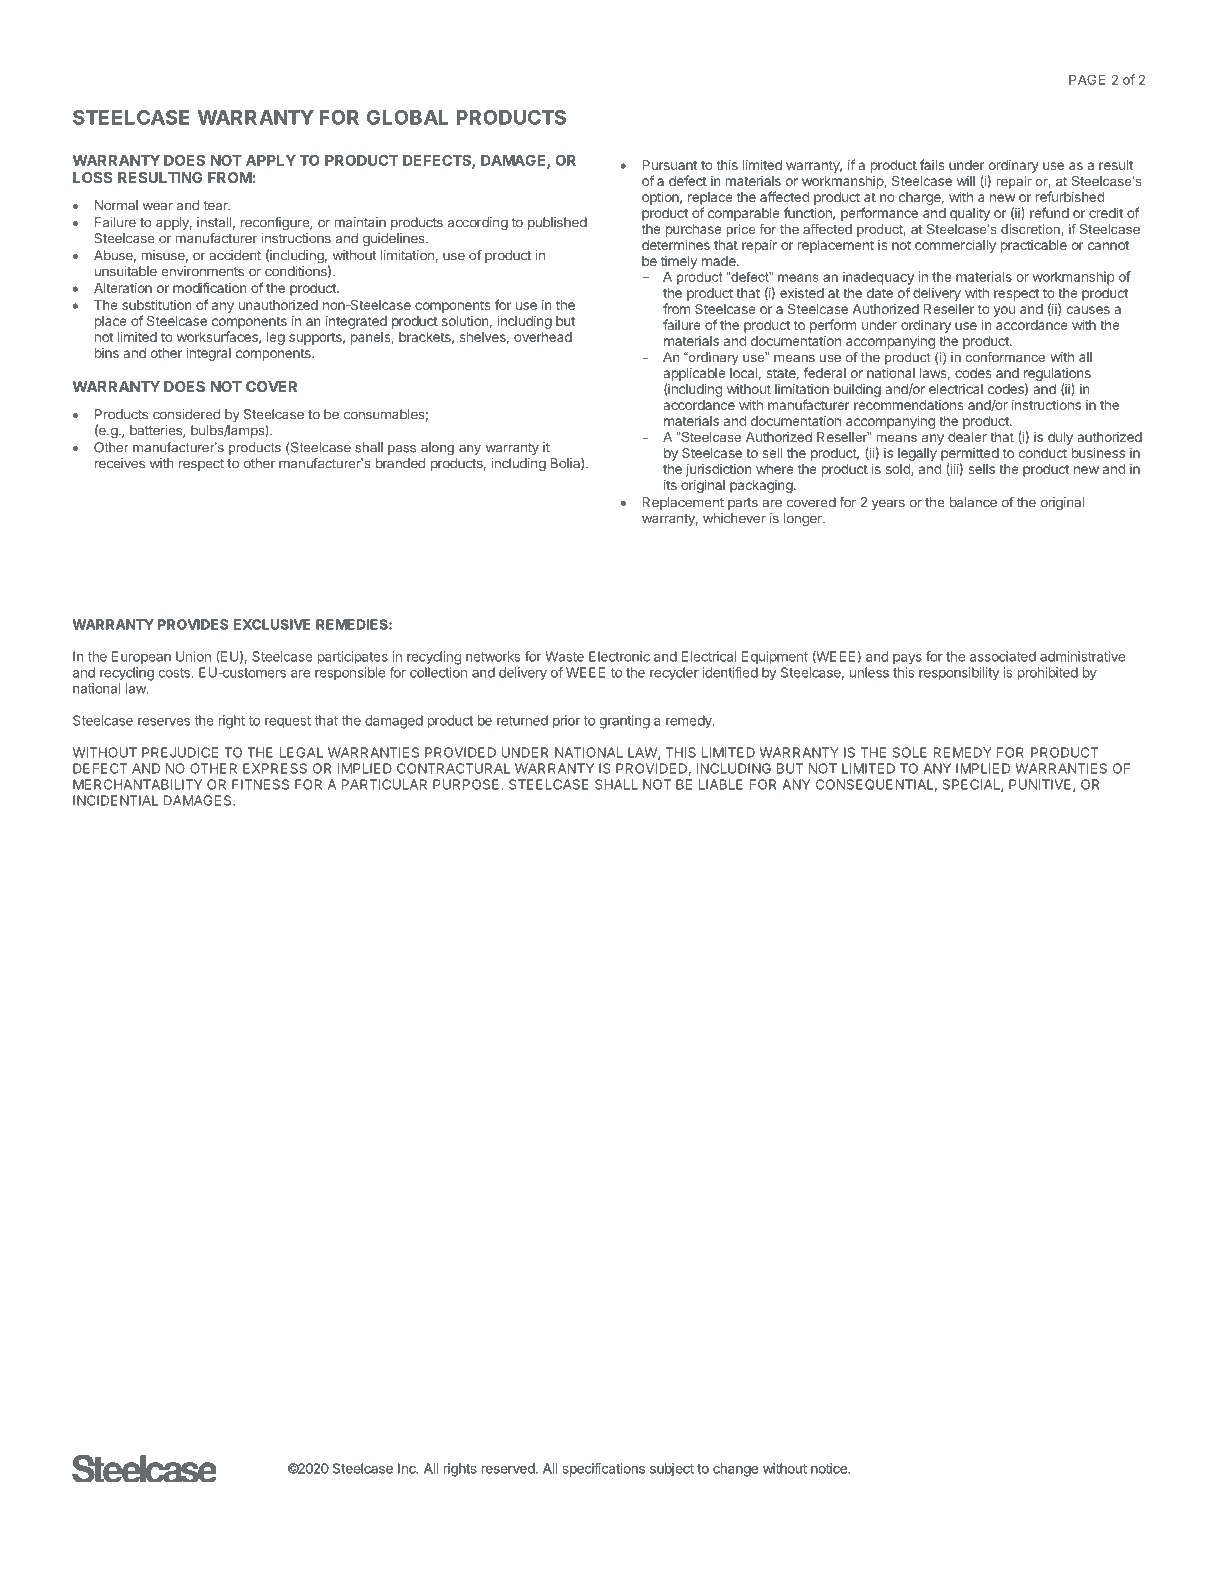 The height and width of the screenshot is (1575, 1217). I want to click on LIABLE, so click(721, 784).
